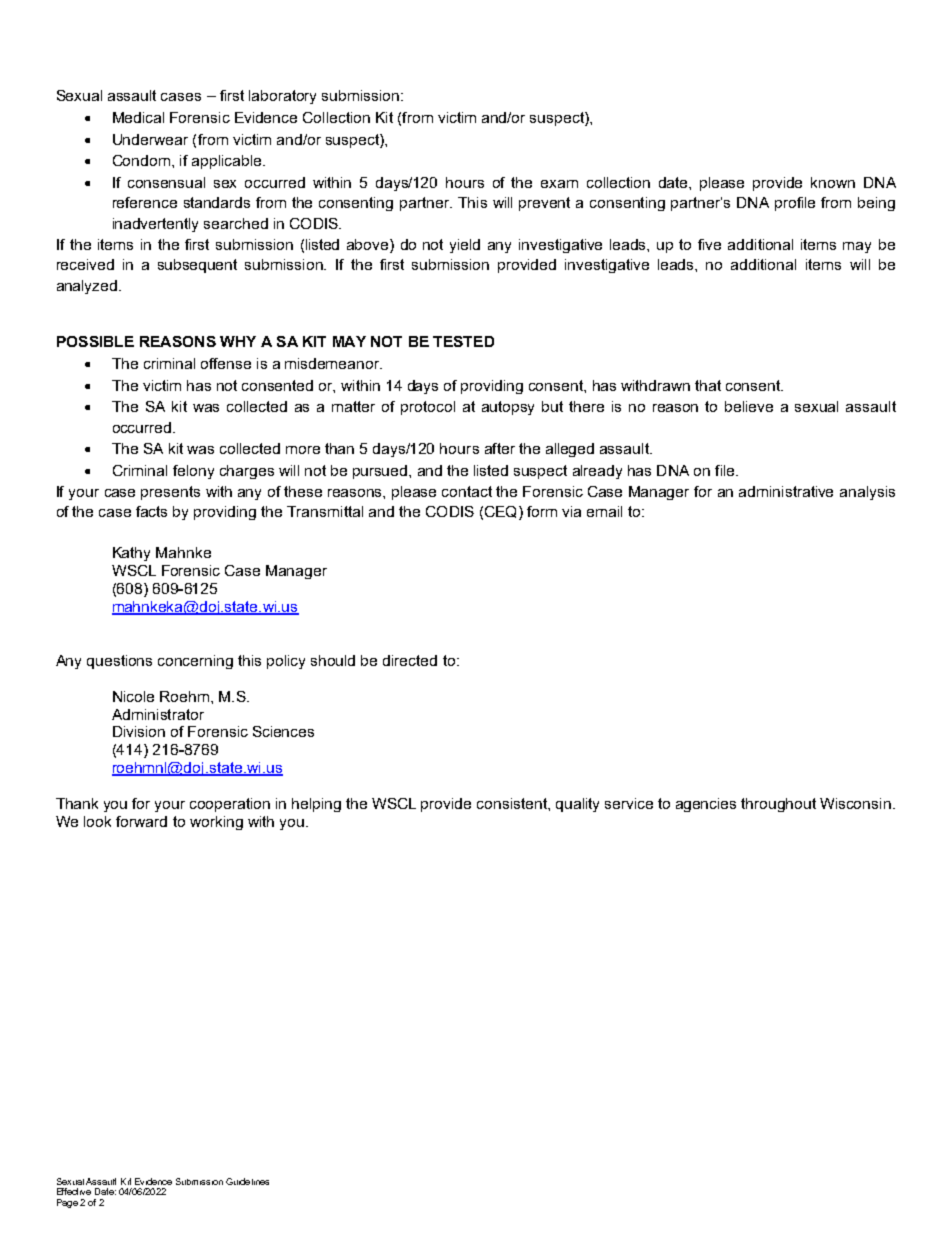 The width and height of the page is (952, 1233). What do you see at coordinates (141, 821) in the page?
I see `forward` at bounding box center [141, 821].
